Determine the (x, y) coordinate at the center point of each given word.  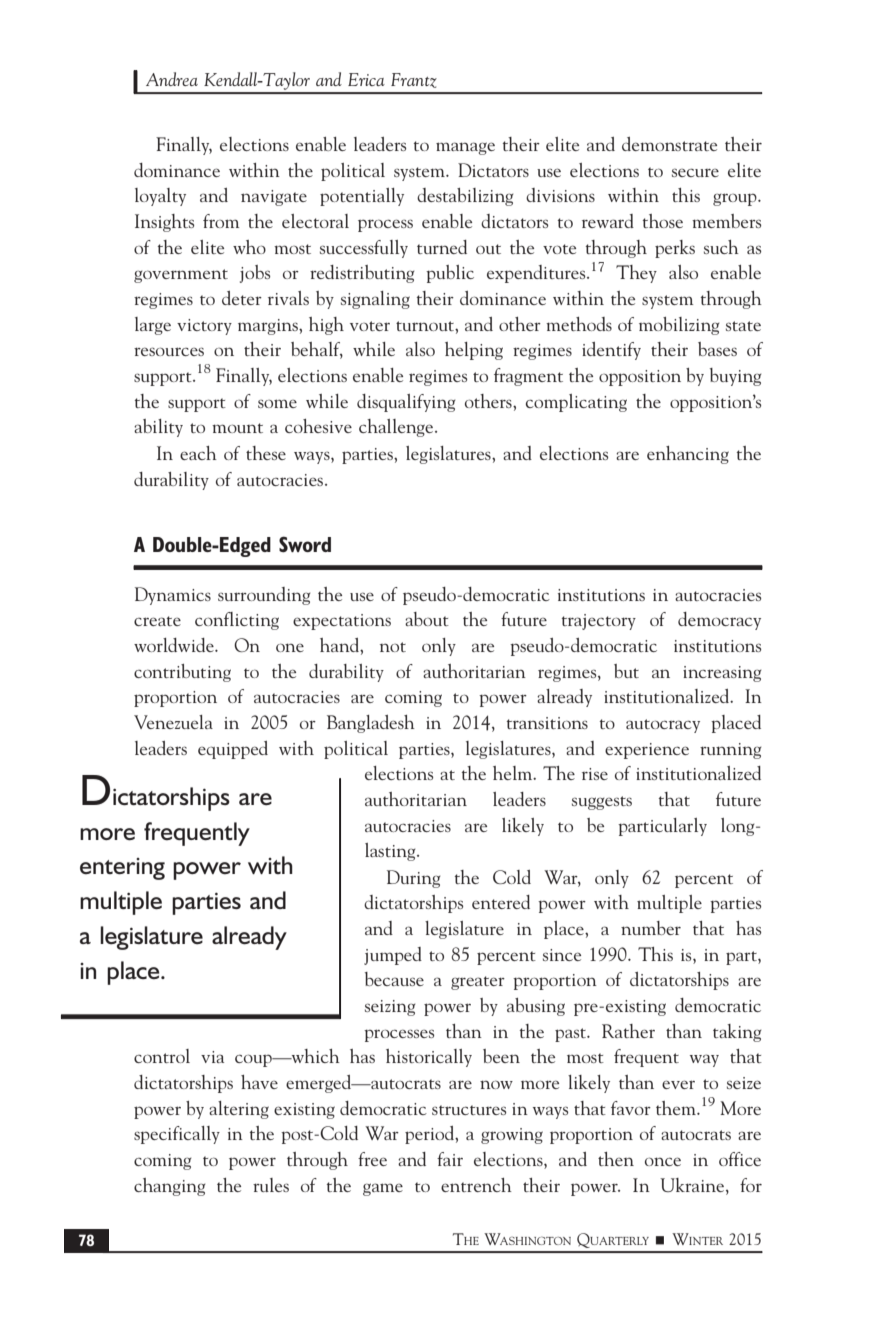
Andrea (172, 79)
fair (450, 1159)
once (663, 1161)
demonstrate (669, 144)
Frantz (414, 80)
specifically (177, 1135)
